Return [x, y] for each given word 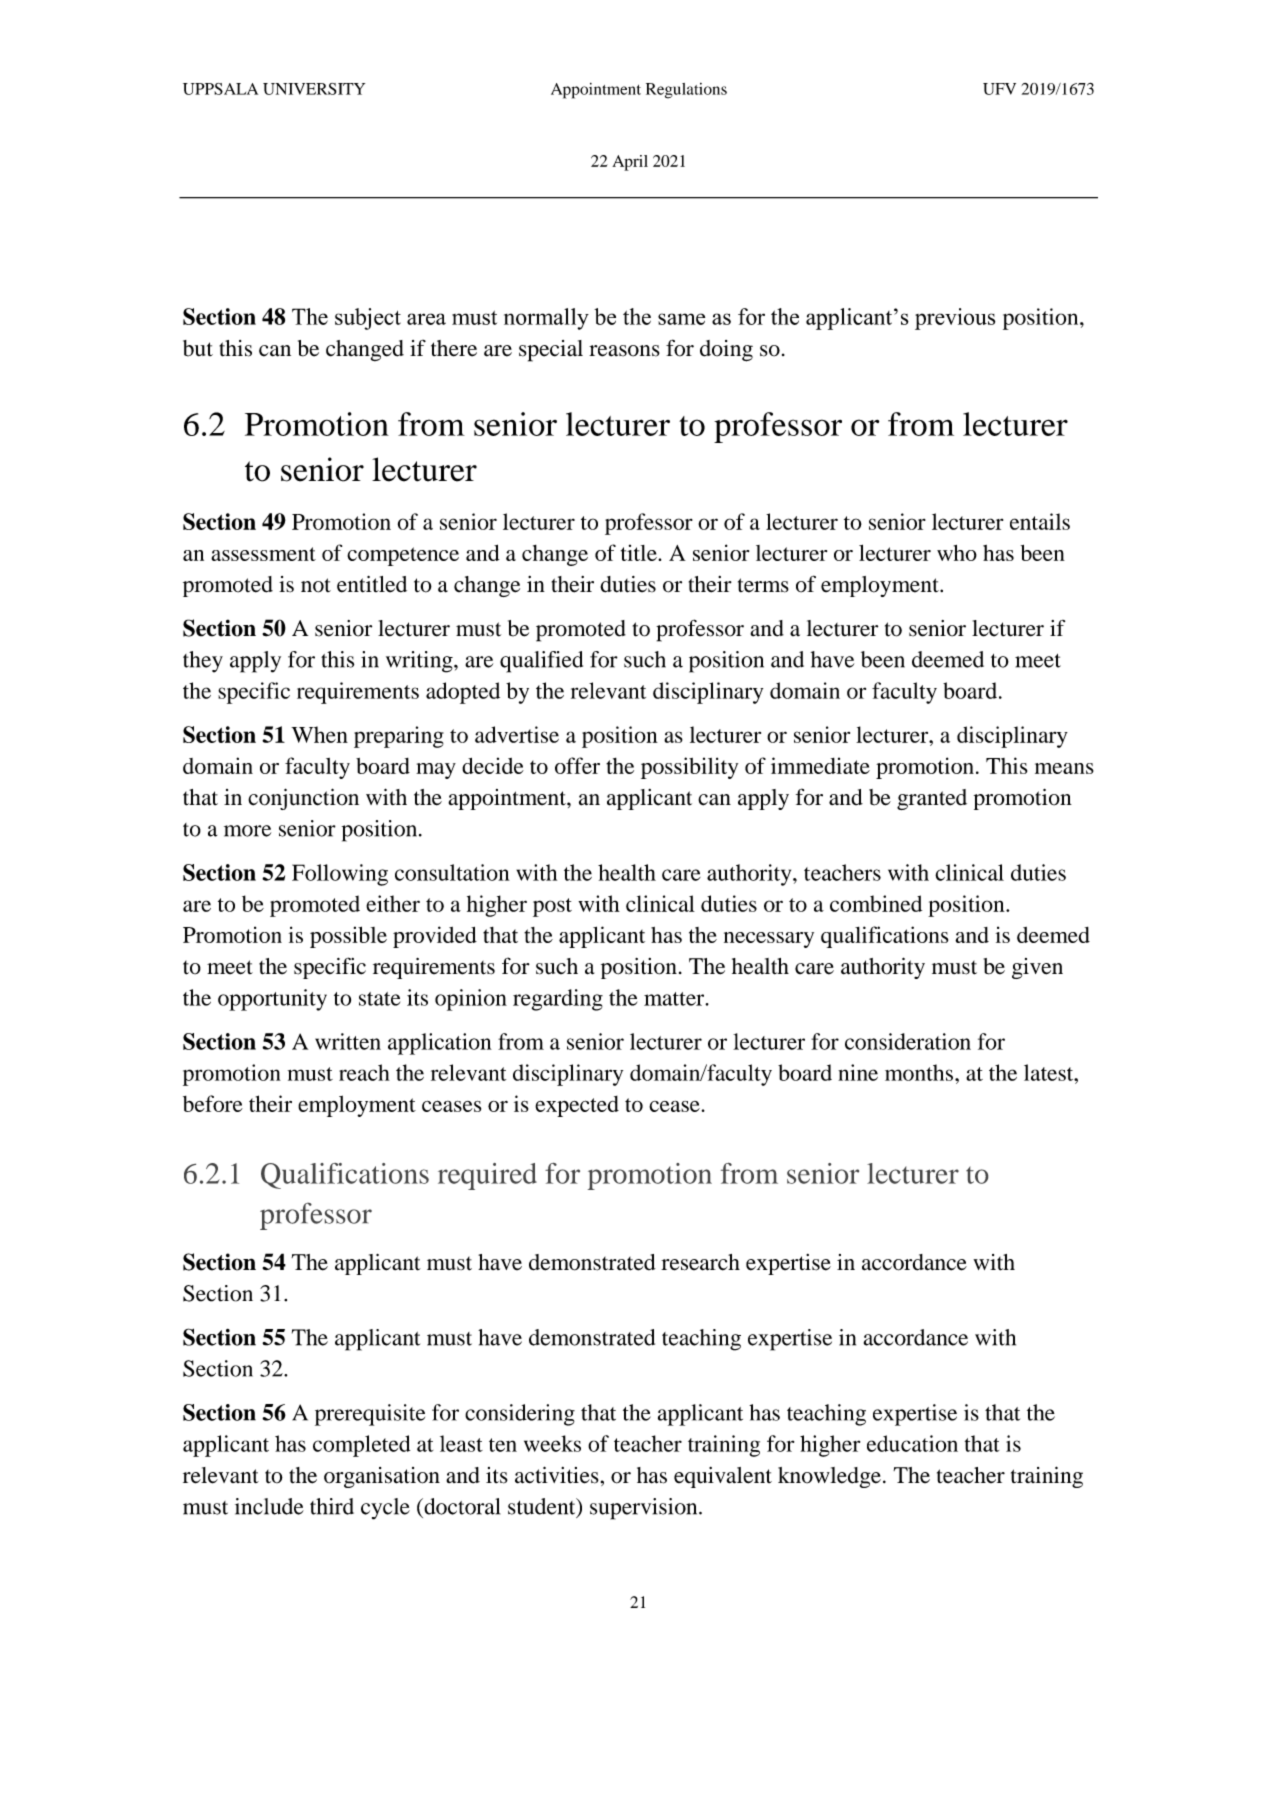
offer [577, 765]
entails [1040, 521]
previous [955, 319]
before [213, 1103]
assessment [263, 554]
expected [577, 1106]
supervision [645, 1509]
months [919, 1072]
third [332, 1506]
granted [932, 799]
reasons [624, 351]
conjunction [303, 799]
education [912, 1443]
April [630, 163]
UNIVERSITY [314, 89]
